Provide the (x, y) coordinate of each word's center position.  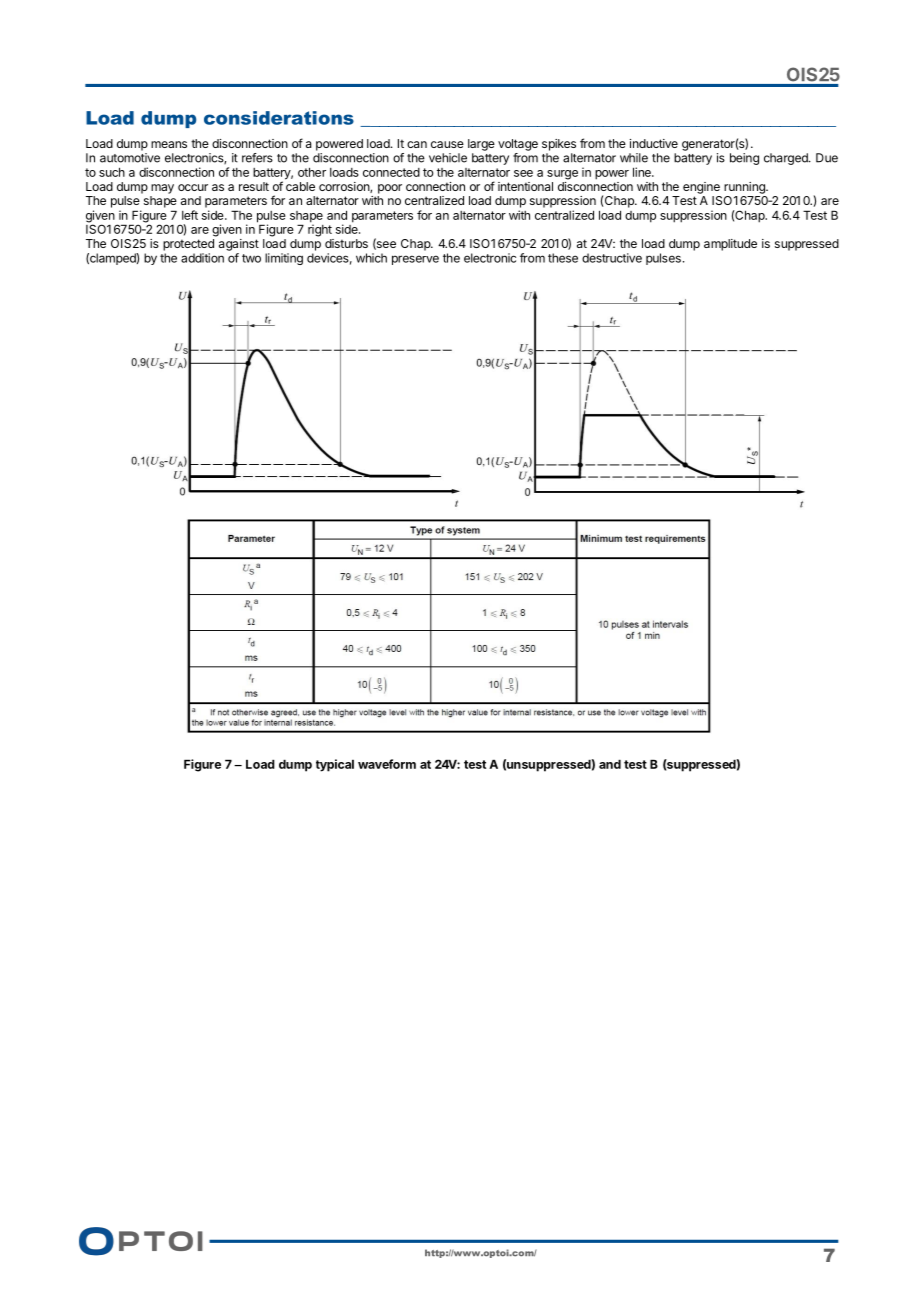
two (251, 258)
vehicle (448, 158)
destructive (612, 258)
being (744, 159)
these (563, 258)
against (239, 245)
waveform (387, 764)
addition (202, 258)
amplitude (730, 245)
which (371, 258)
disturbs (346, 243)
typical (335, 765)
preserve (415, 260)
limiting (284, 259)
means (169, 144)
